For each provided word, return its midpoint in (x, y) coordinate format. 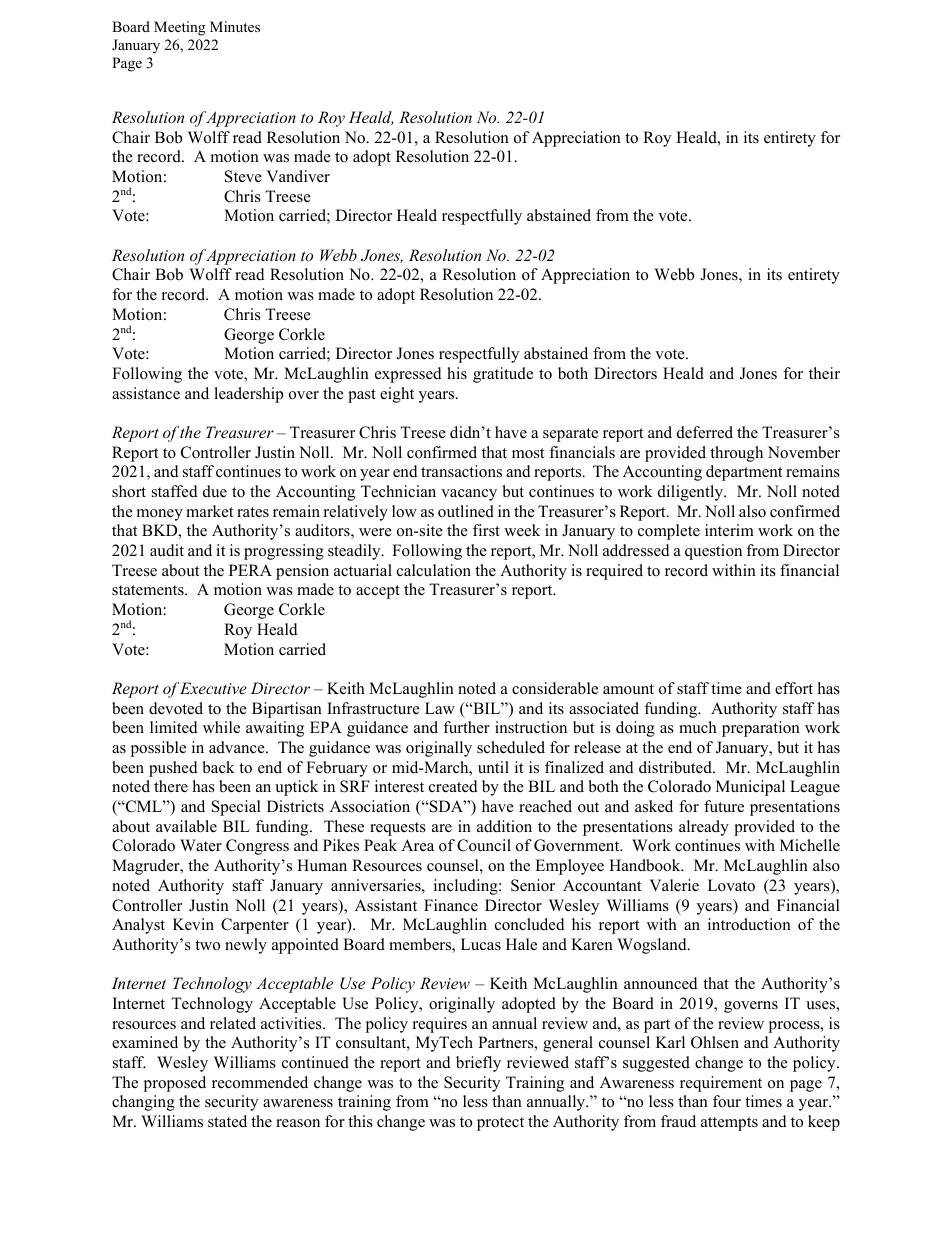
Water (201, 845)
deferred (705, 432)
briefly (478, 1064)
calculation (434, 570)
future (724, 806)
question (713, 552)
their (824, 373)
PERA (250, 570)
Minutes (235, 26)
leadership (248, 395)
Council (484, 845)
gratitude (503, 375)
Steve (243, 176)
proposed (175, 1084)
